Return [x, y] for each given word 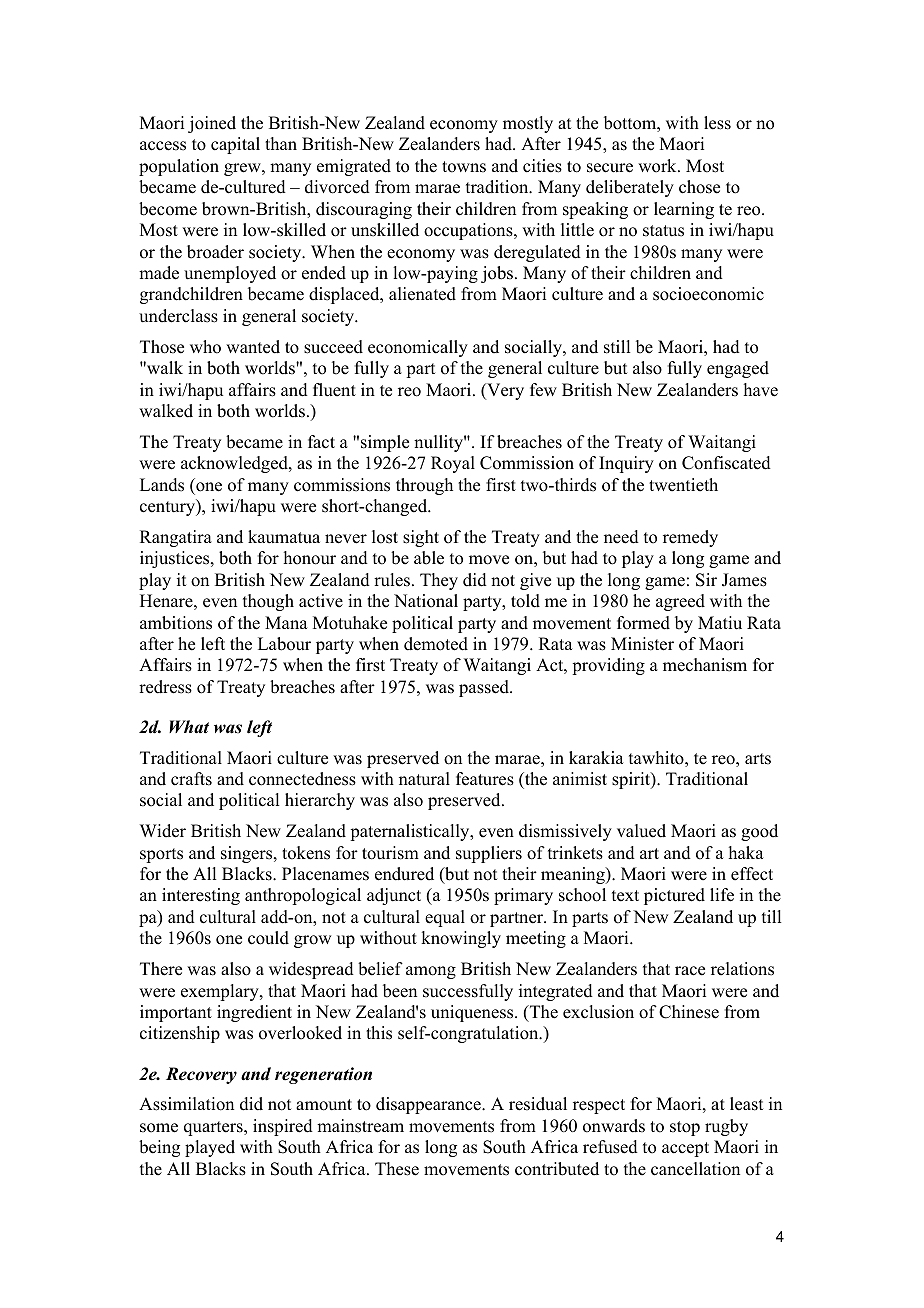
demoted [436, 644]
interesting [201, 896]
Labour [284, 644]
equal [445, 918]
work [658, 166]
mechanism [705, 665]
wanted [253, 347]
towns [464, 167]
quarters [214, 1128]
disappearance [429, 1105]
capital [235, 145]
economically [418, 348]
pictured [674, 896]
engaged [738, 369]
